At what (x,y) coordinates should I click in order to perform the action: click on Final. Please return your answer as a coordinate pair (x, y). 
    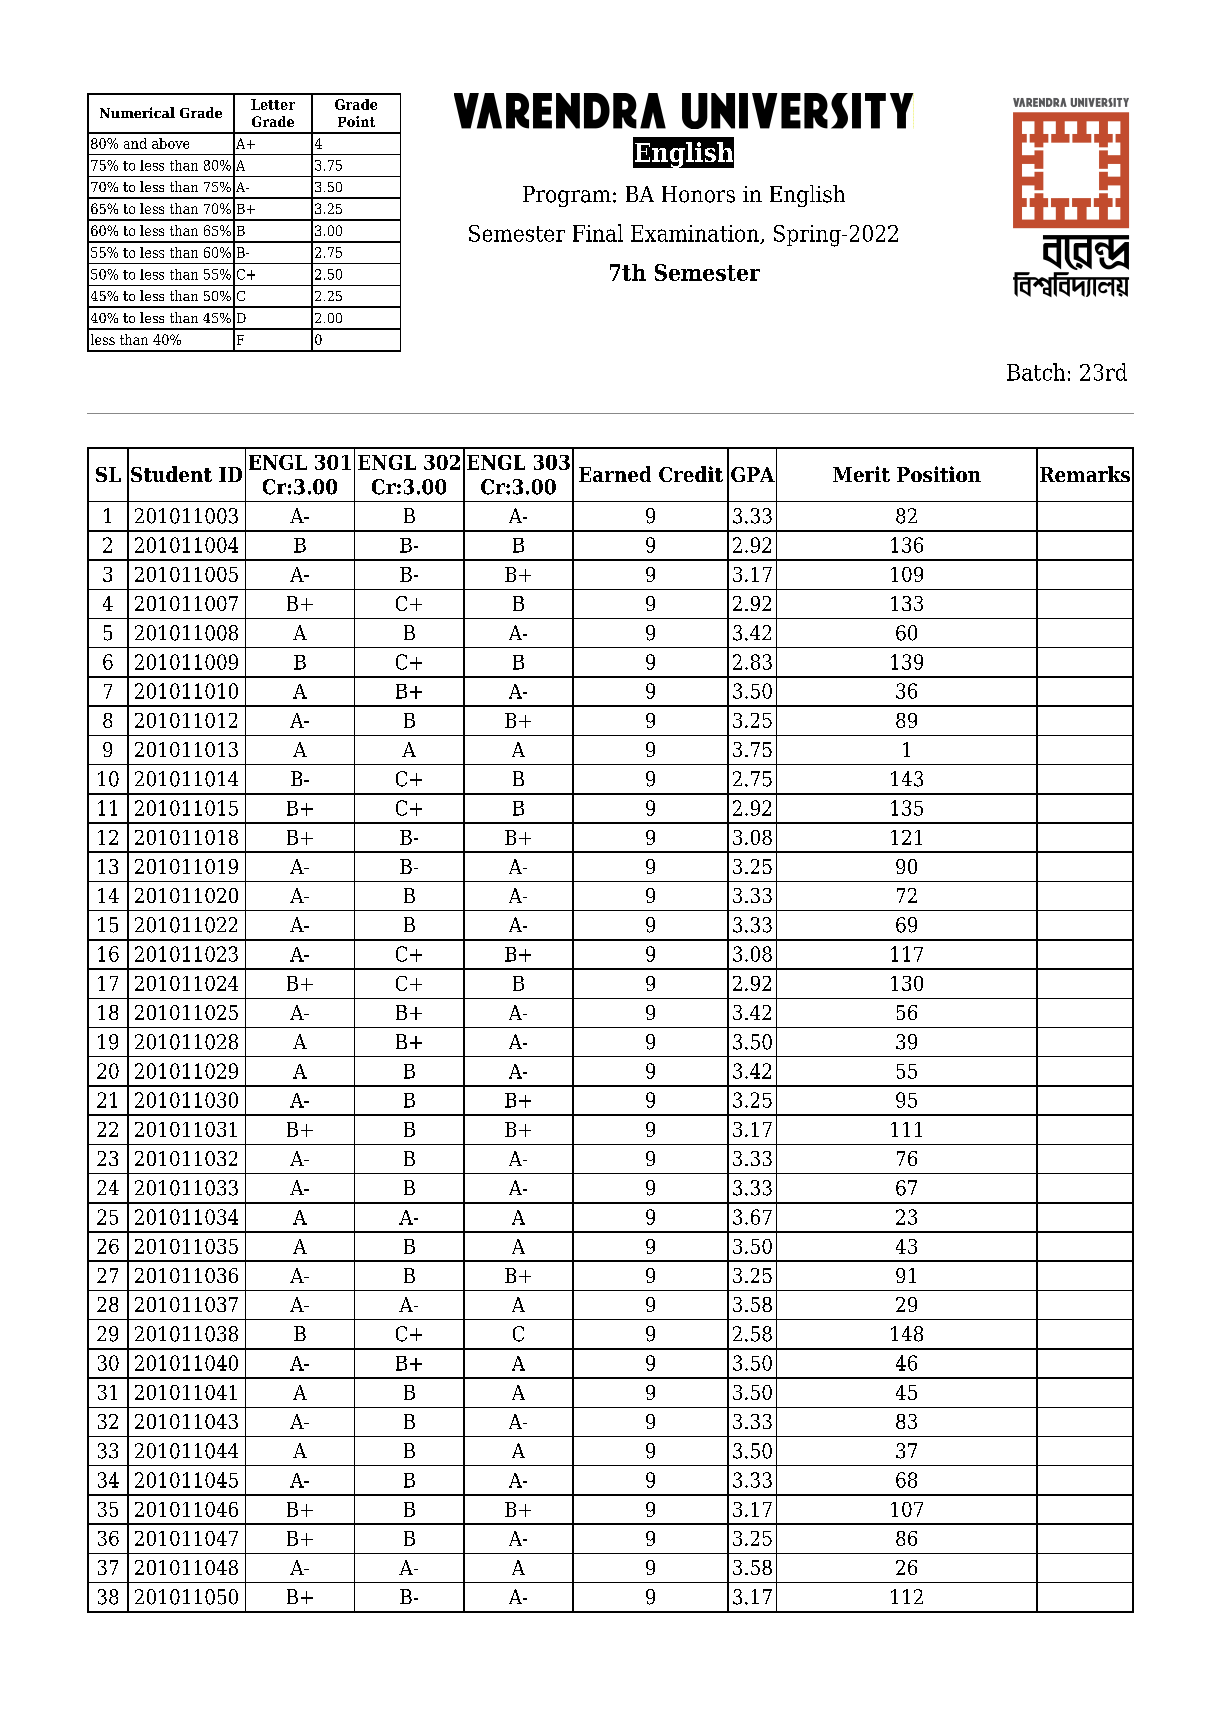
    Looking at the image, I should click on (598, 233).
